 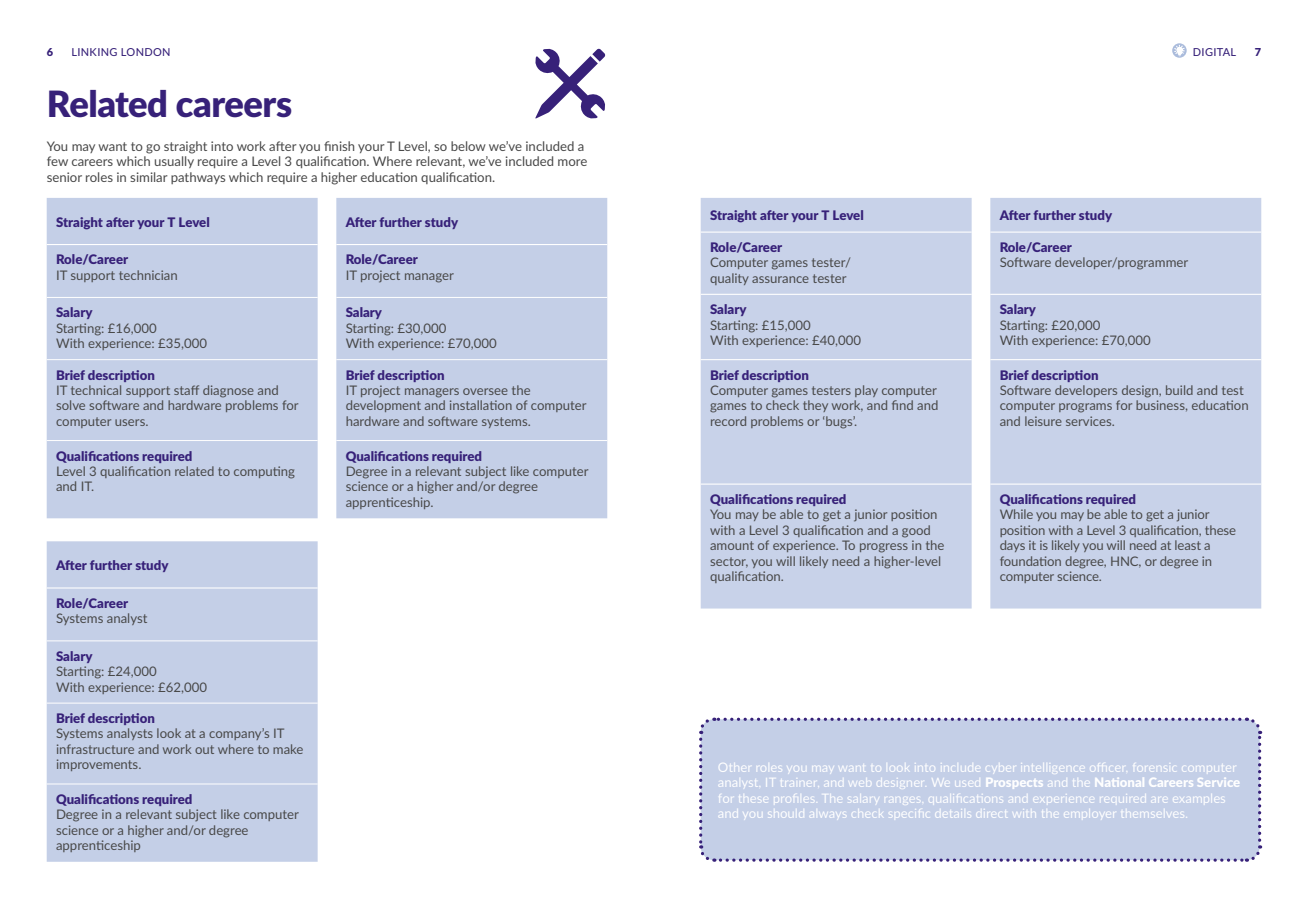 What do you see at coordinates (204, 749) in the document?
I see `out` at bounding box center [204, 749].
